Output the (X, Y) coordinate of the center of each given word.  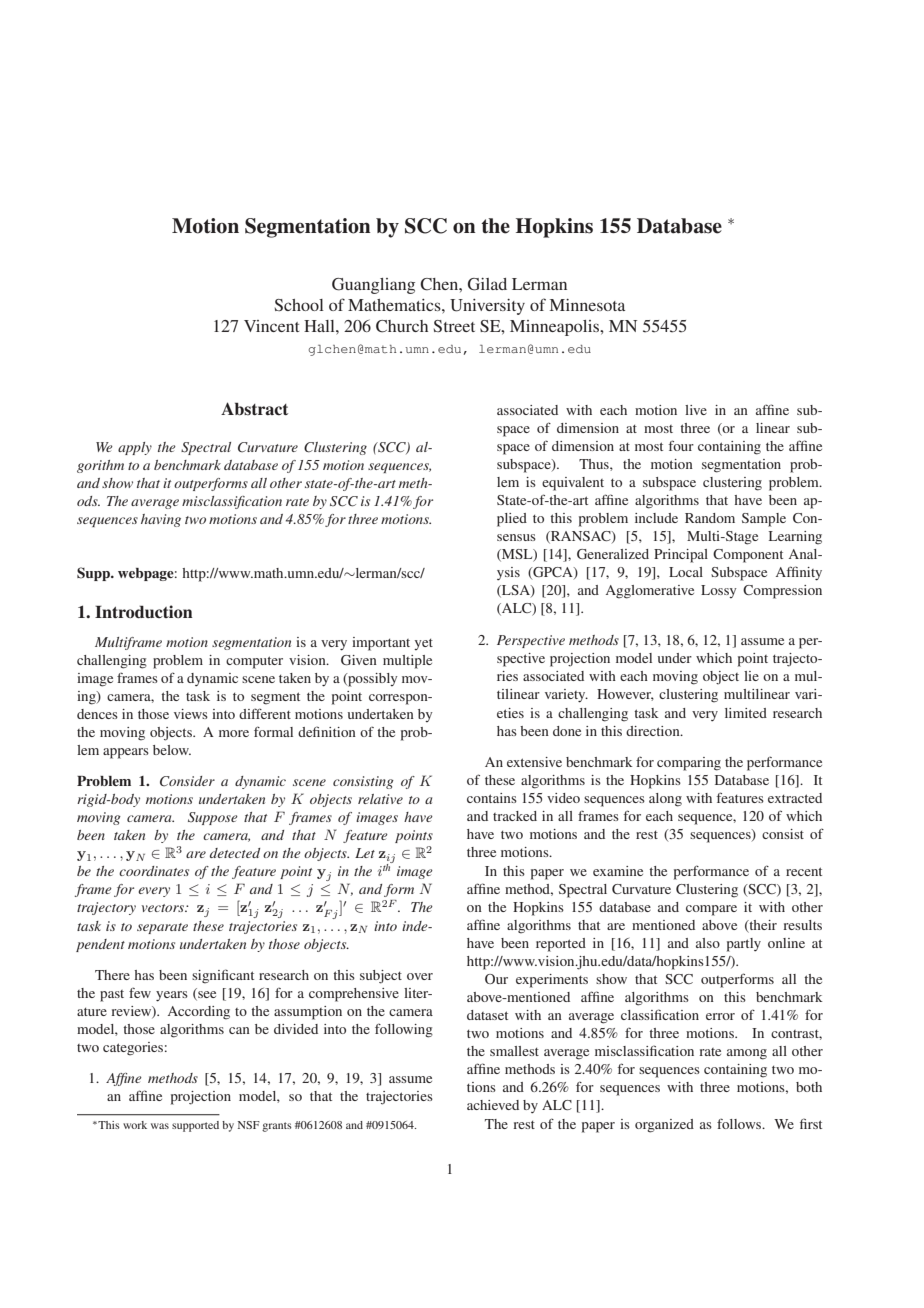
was (160, 1126)
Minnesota (587, 305)
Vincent (271, 326)
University (487, 307)
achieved (493, 1105)
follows (740, 1123)
